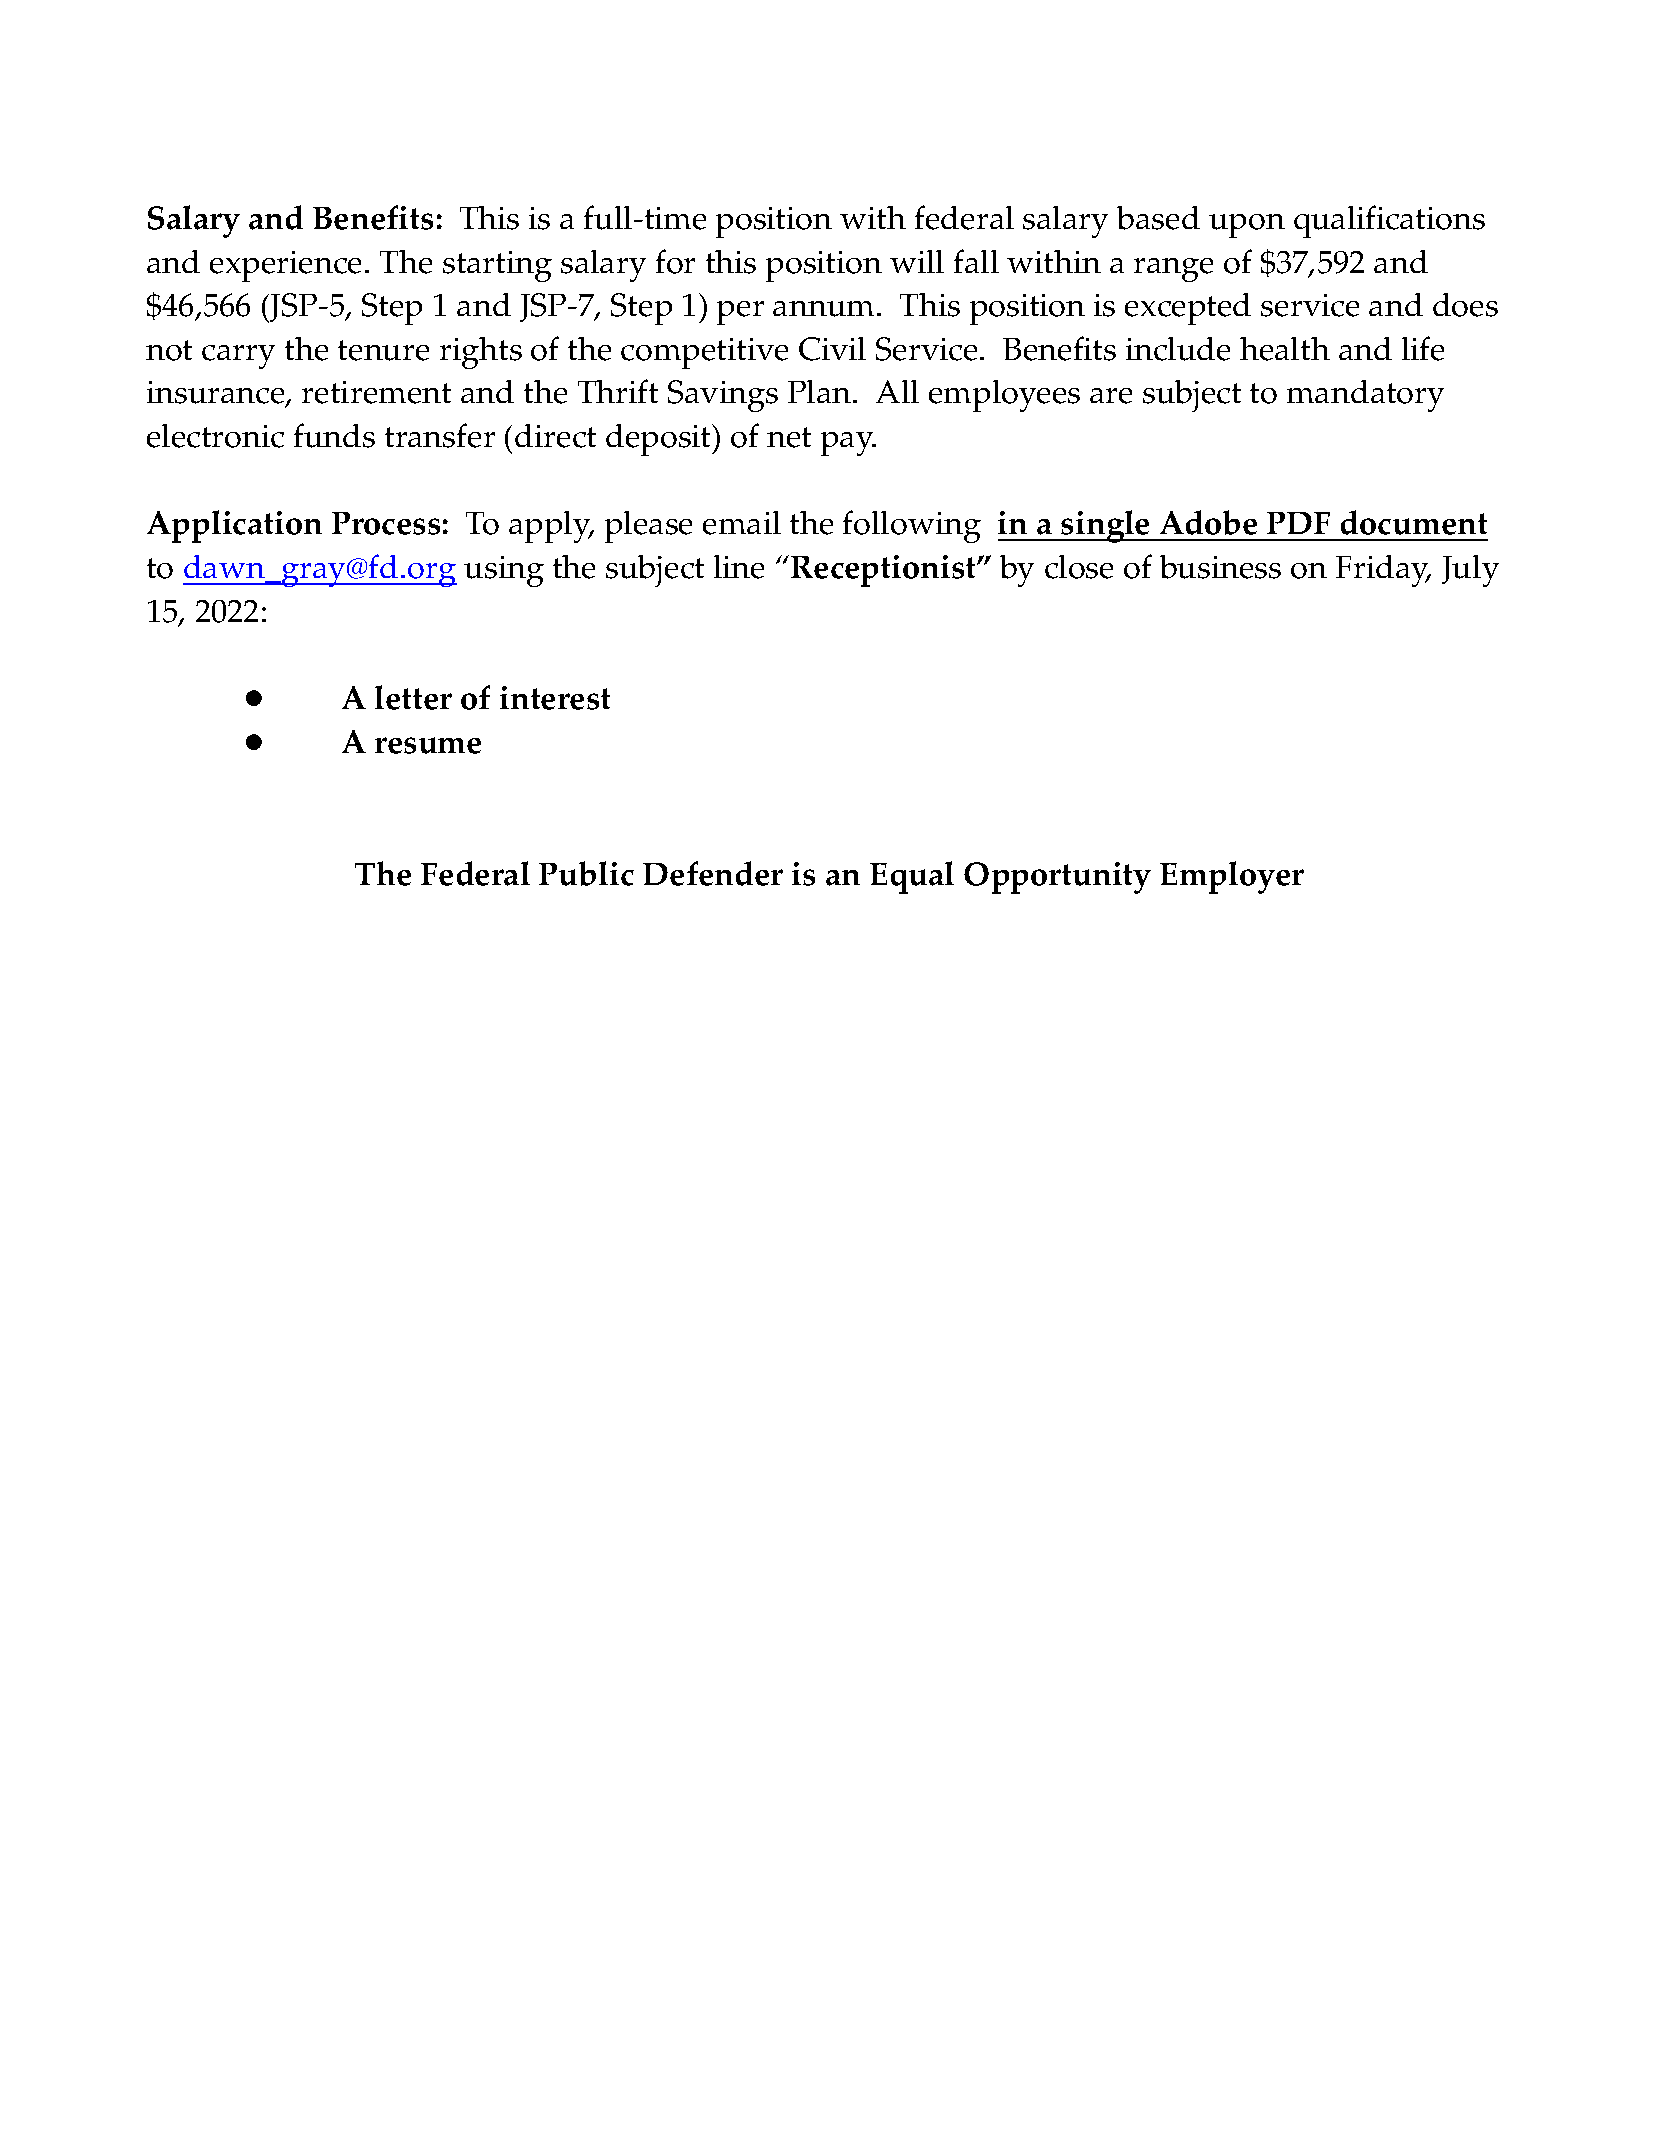 The width and height of the screenshot is (1658, 2146). I want to click on experience, so click(285, 266).
